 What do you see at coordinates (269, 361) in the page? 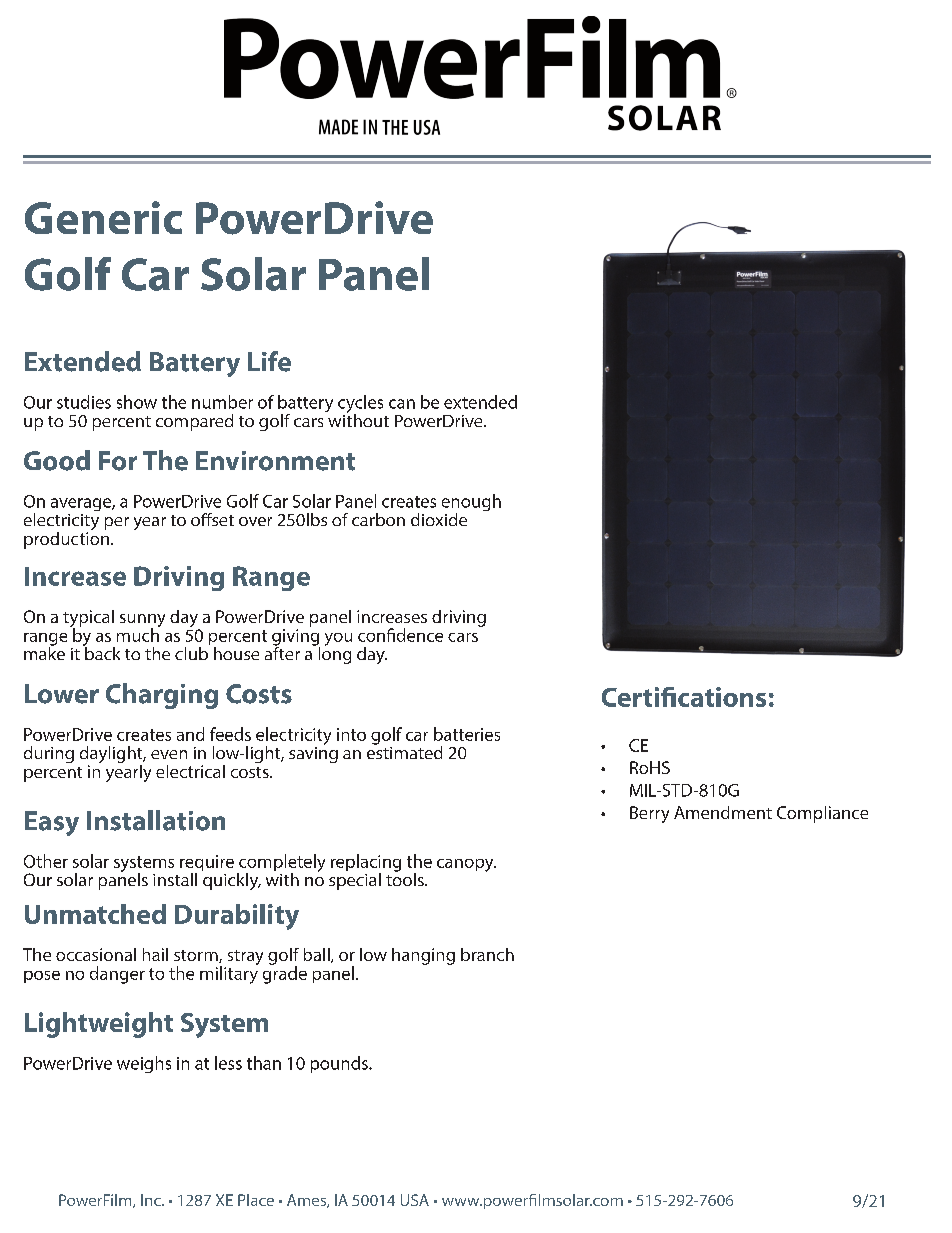
I see `Life` at bounding box center [269, 361].
